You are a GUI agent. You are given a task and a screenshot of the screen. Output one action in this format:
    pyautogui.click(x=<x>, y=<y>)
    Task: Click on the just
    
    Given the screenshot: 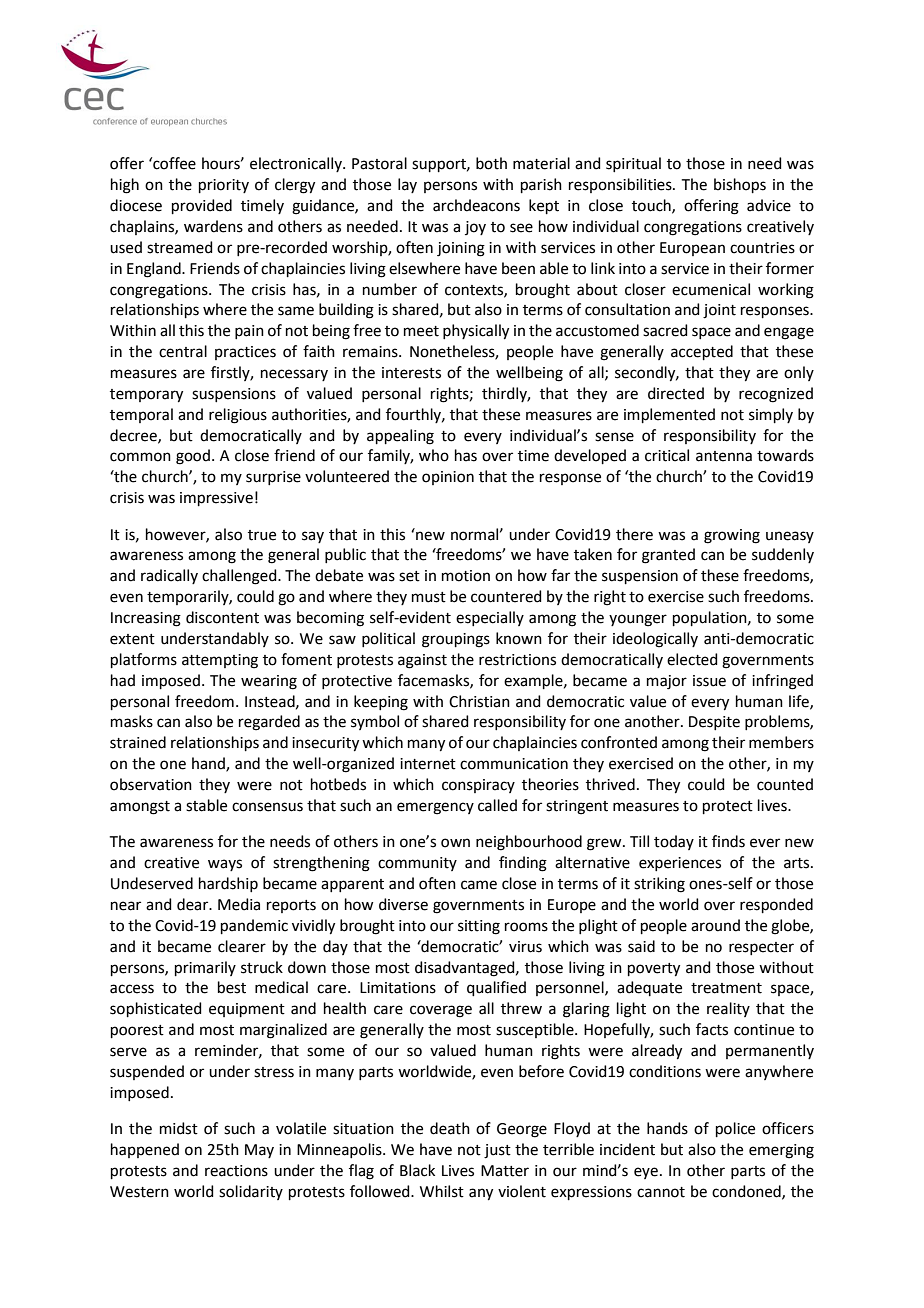 What is the action you would take?
    pyautogui.click(x=497, y=1151)
